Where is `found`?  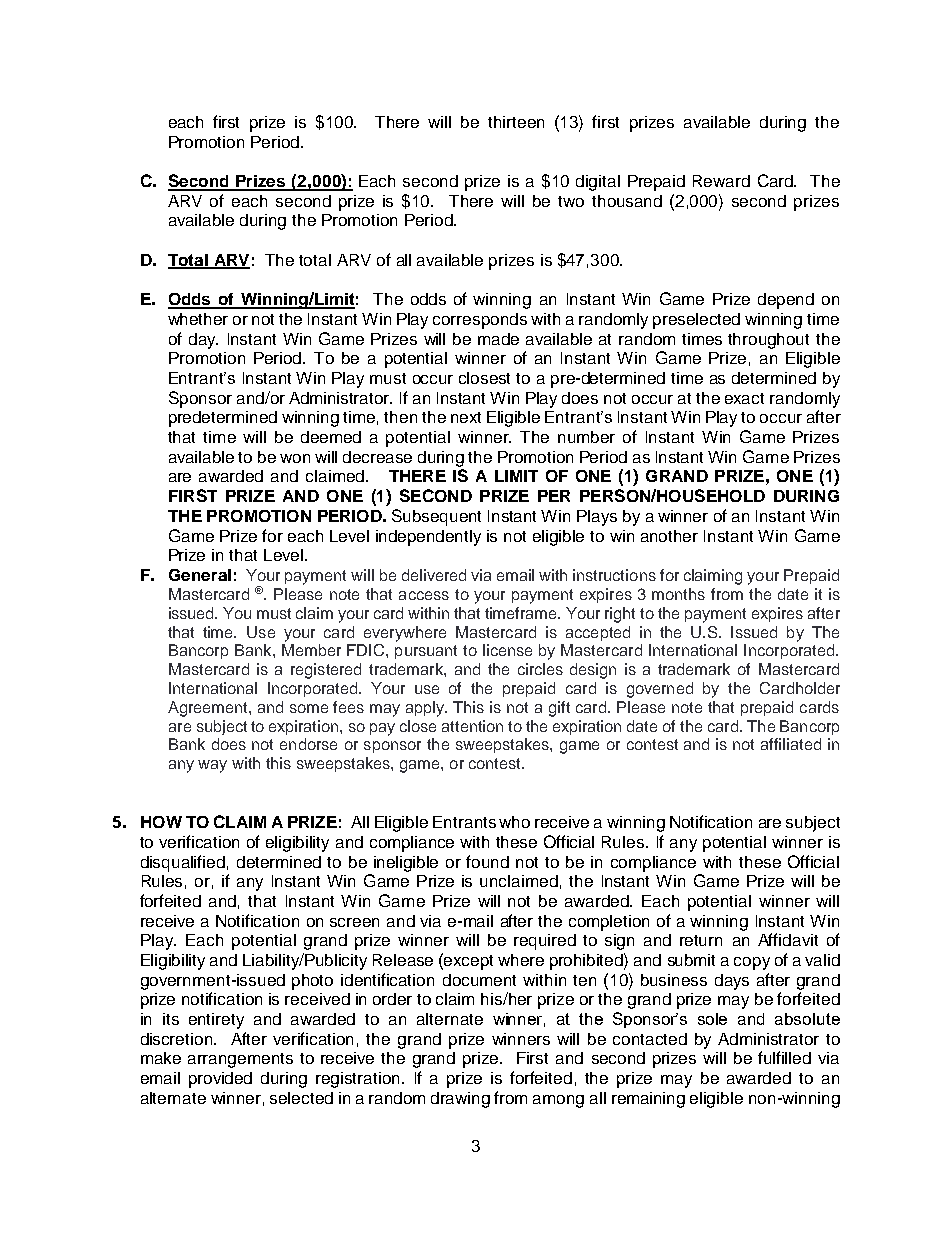
found is located at coordinates (487, 861).
